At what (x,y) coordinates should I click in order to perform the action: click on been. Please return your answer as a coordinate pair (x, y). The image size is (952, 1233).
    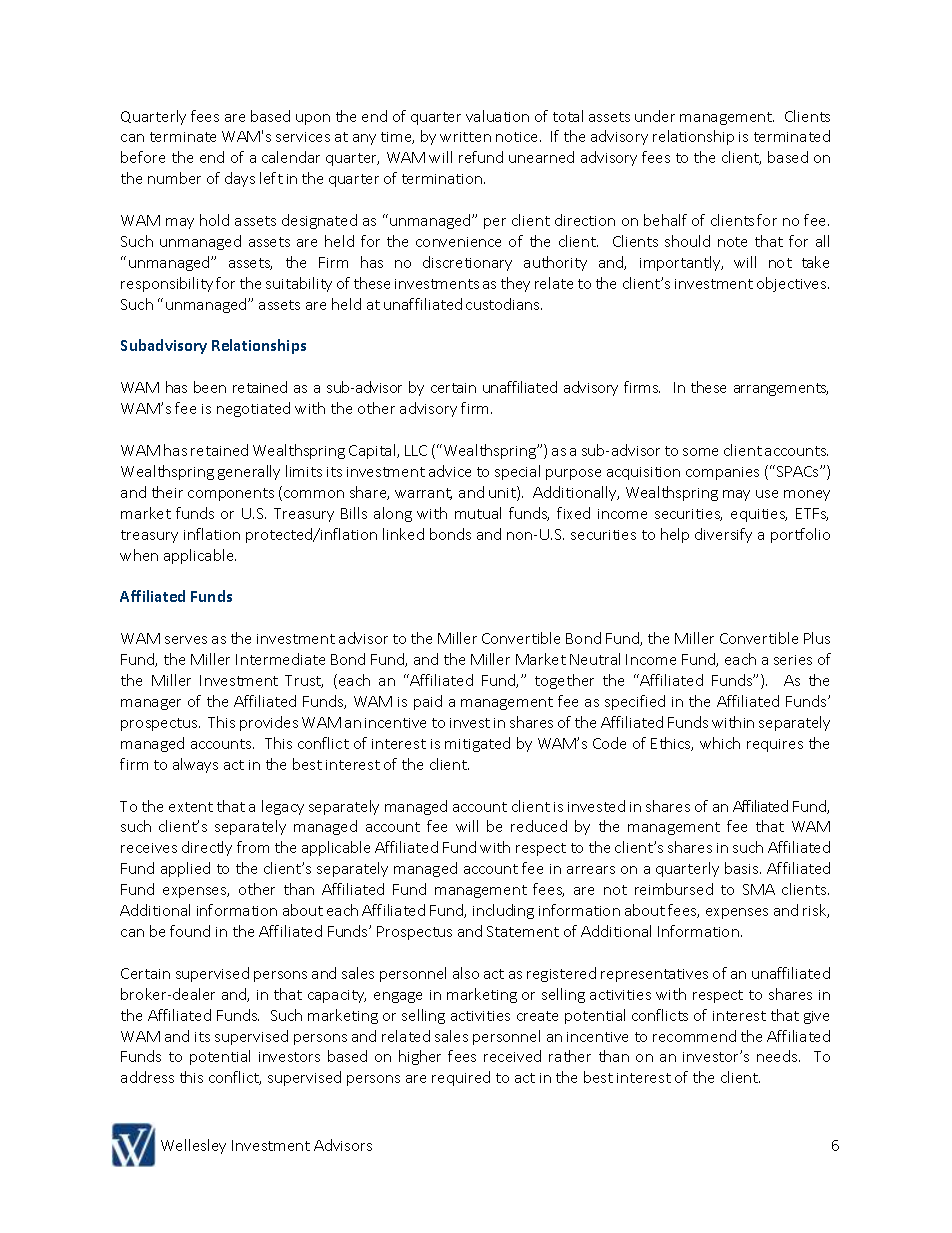
    Looking at the image, I should click on (210, 387).
